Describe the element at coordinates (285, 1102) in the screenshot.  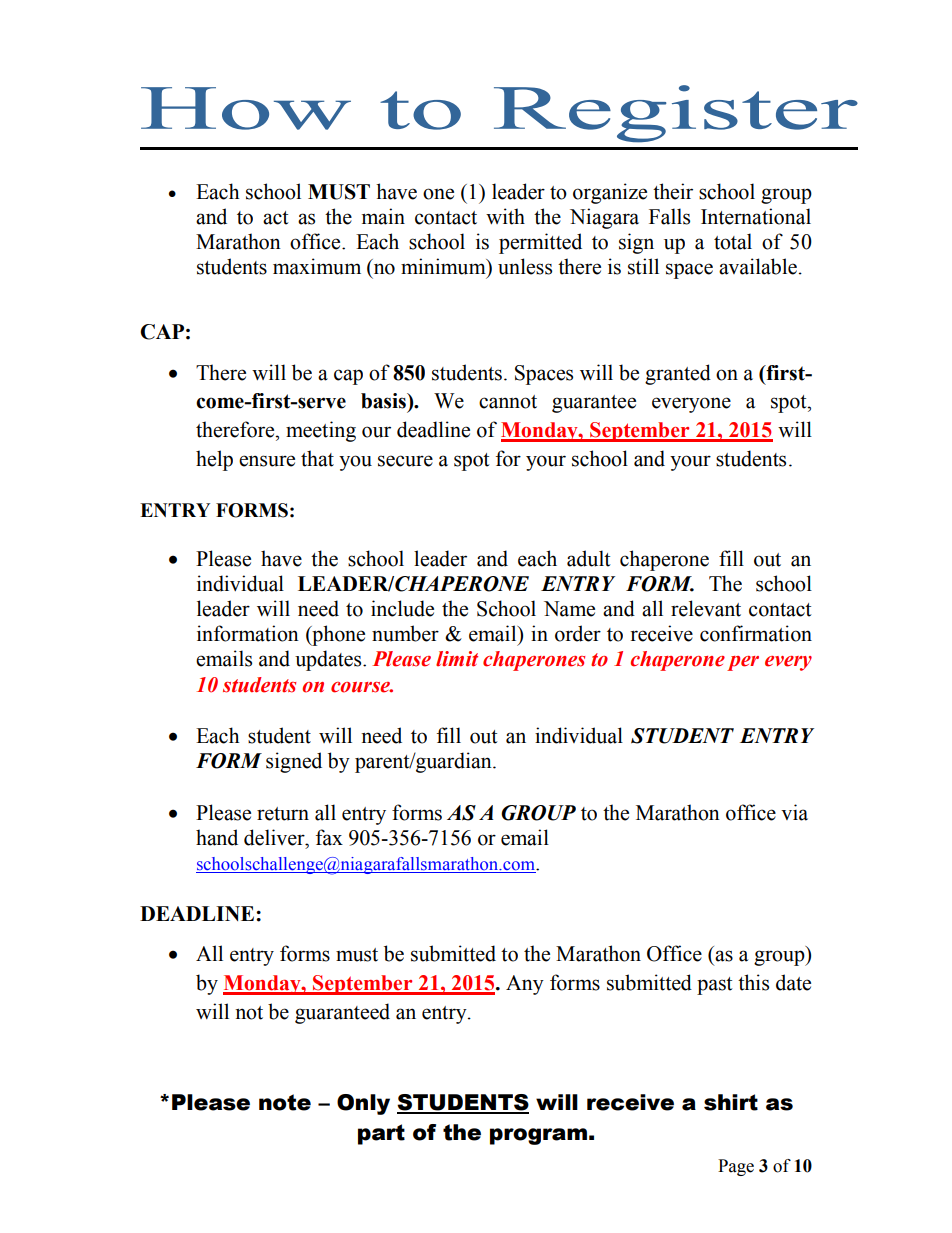
I see `note` at that location.
